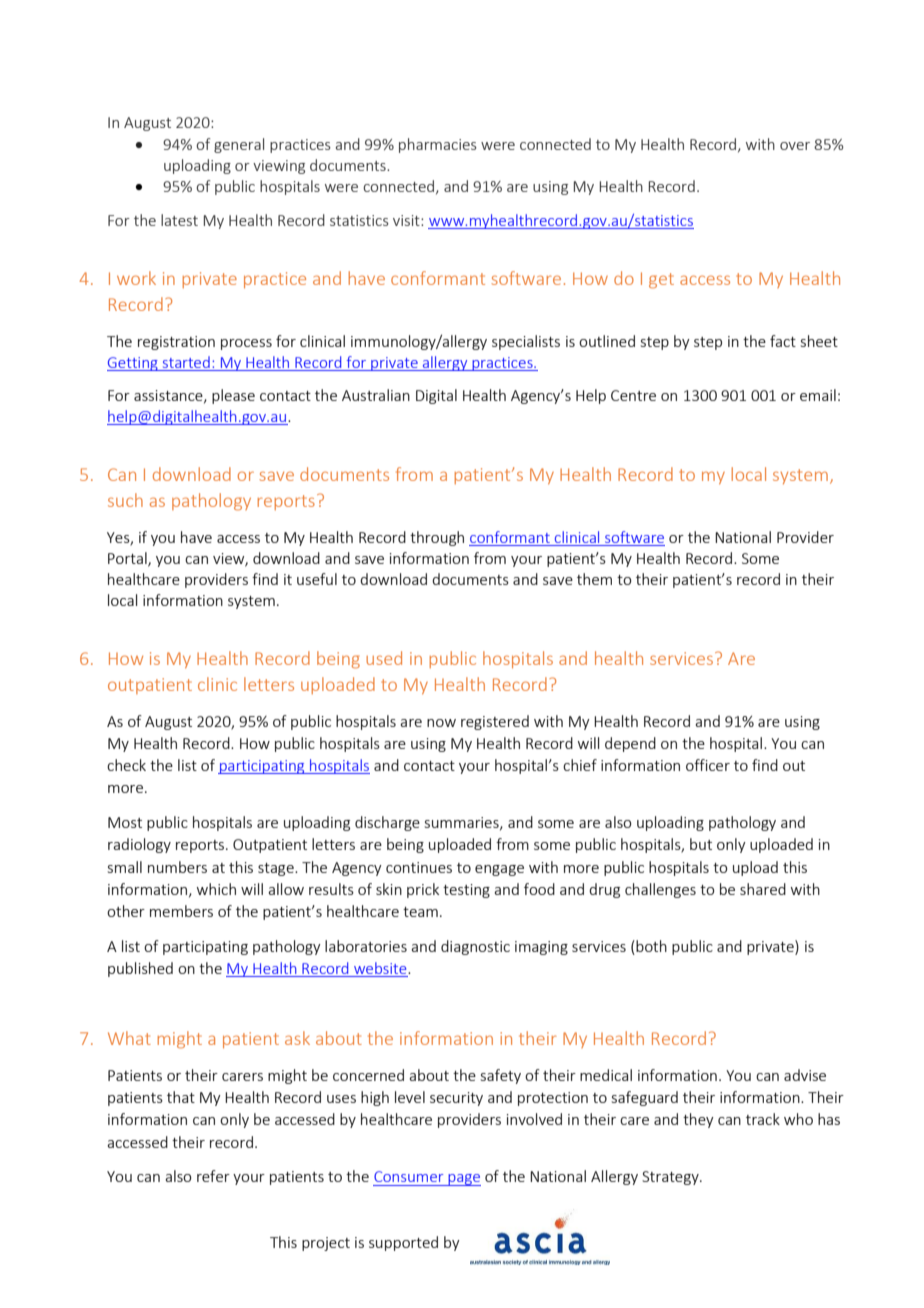 Image resolution: width=924 pixels, height=1308 pixels. Describe the element at coordinates (818, 395) in the document. I see `email` at that location.
